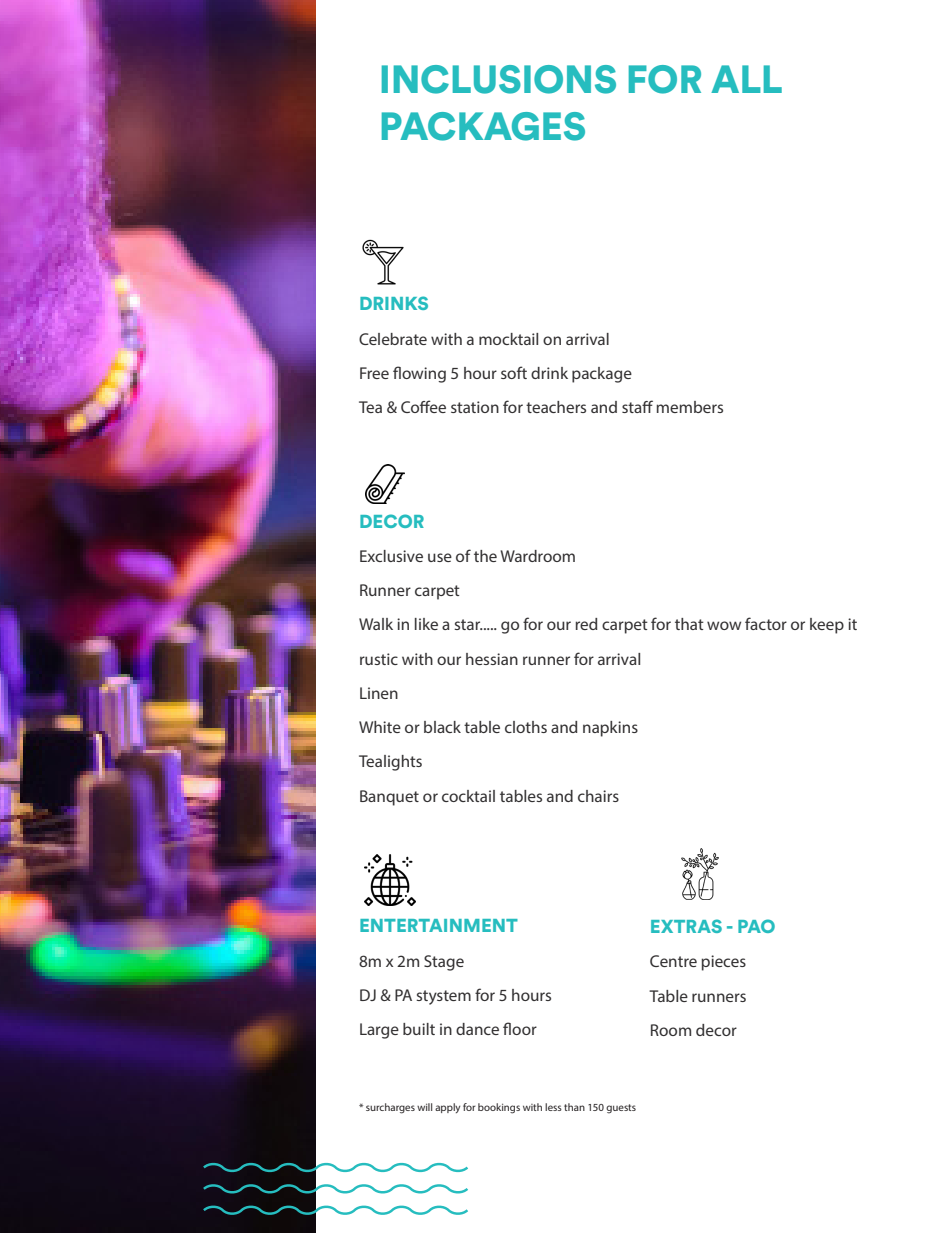 The image size is (952, 1233). Describe the element at coordinates (746, 79) in the image. I see `ALL` at that location.
